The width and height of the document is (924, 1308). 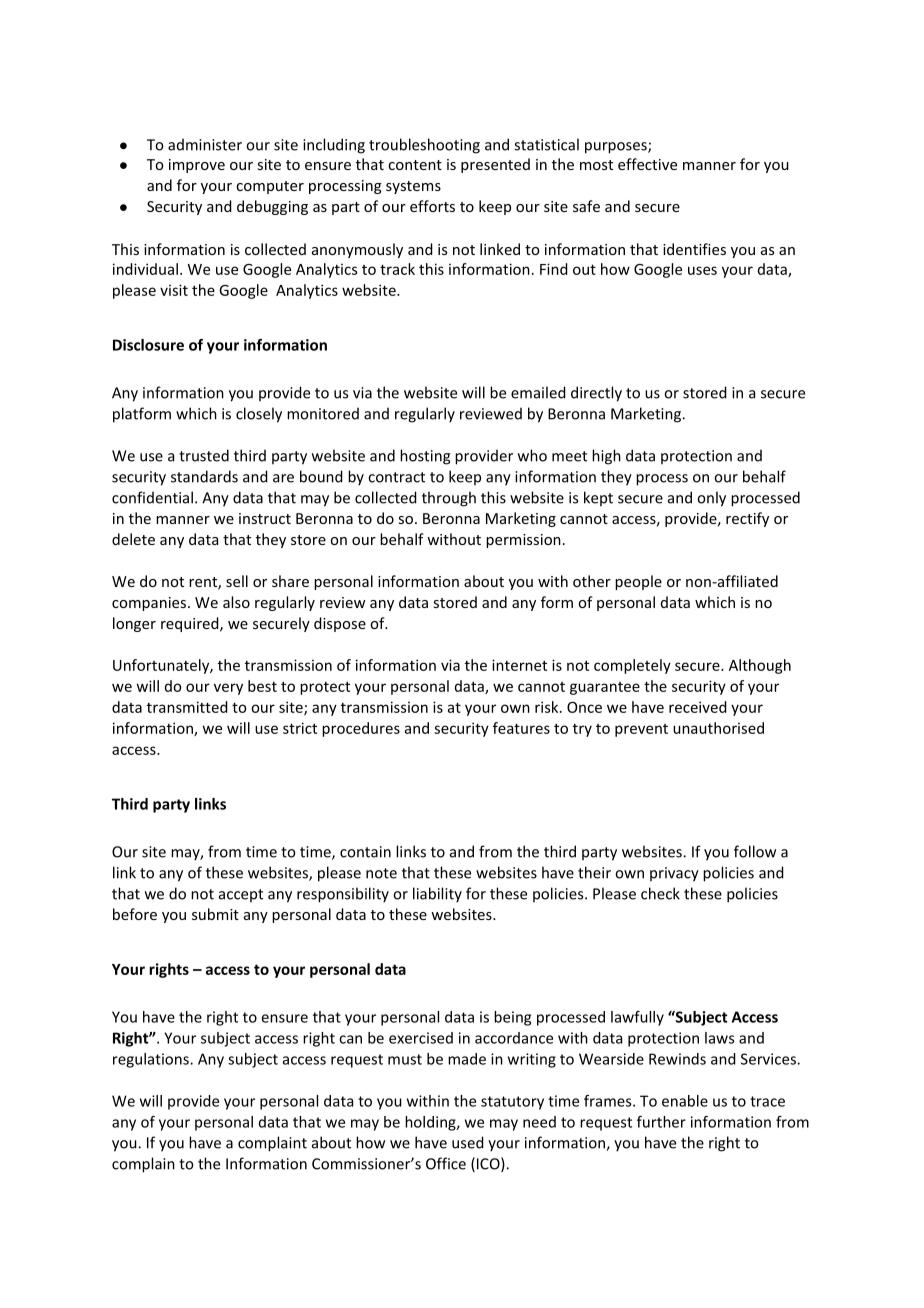 What do you see at coordinates (647, 164) in the document?
I see `effective` at bounding box center [647, 164].
